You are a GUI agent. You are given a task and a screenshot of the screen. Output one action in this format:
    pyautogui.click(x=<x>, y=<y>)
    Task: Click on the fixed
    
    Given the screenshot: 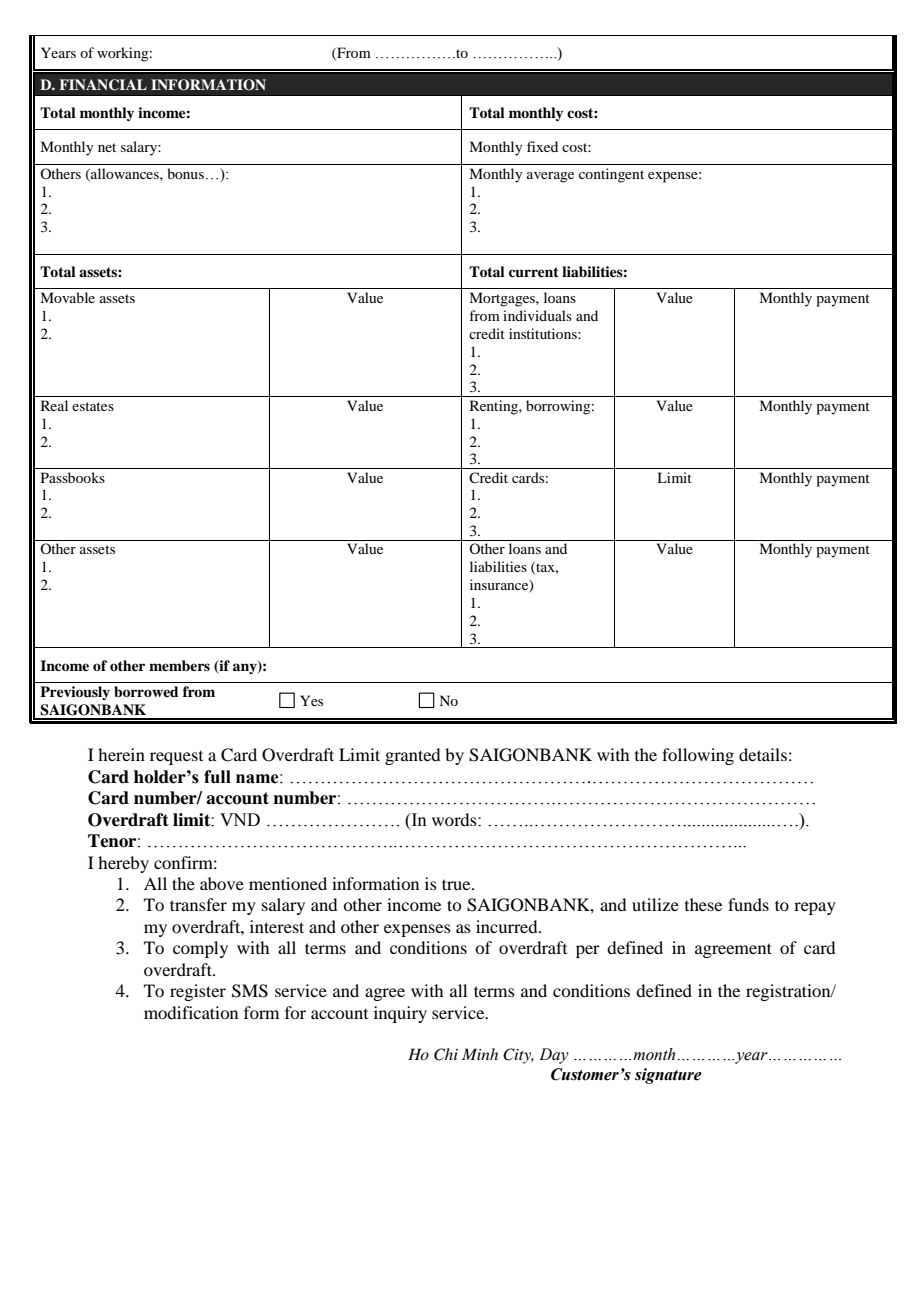 What is the action you would take?
    pyautogui.click(x=542, y=146)
